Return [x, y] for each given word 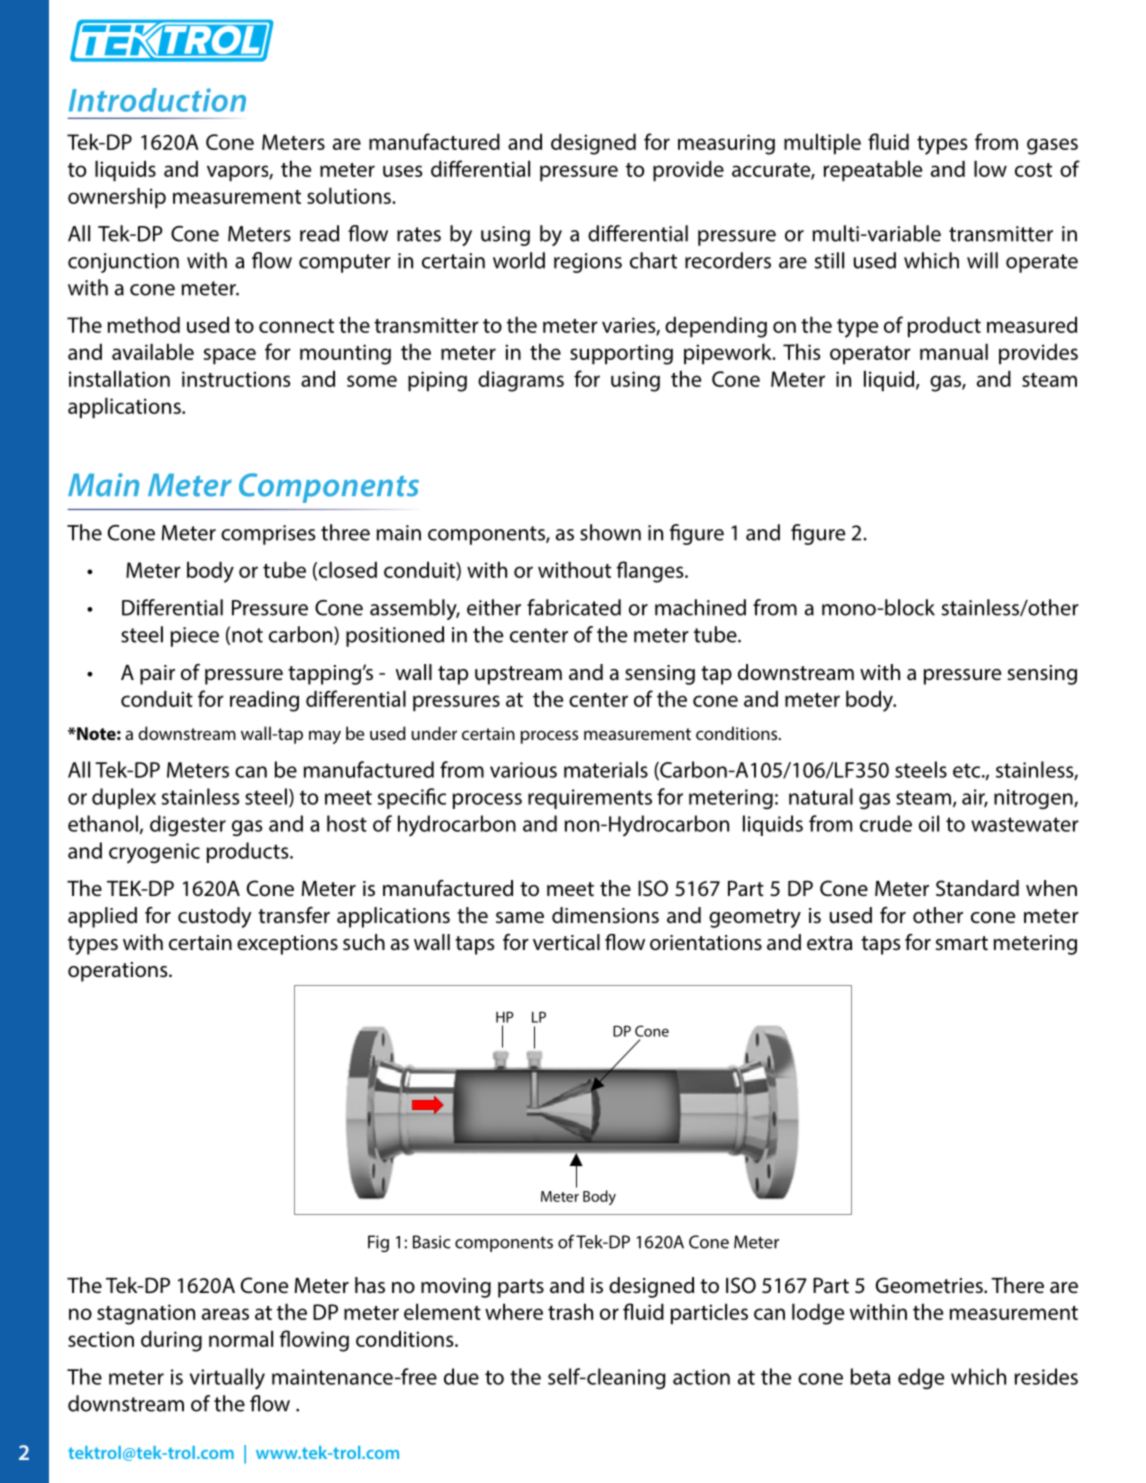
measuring [726, 144]
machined [700, 607]
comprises [268, 535]
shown [610, 532]
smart [962, 943]
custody [215, 917]
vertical [566, 942]
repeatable [873, 171]
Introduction [157, 100]
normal [241, 1338]
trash [570, 1311]
